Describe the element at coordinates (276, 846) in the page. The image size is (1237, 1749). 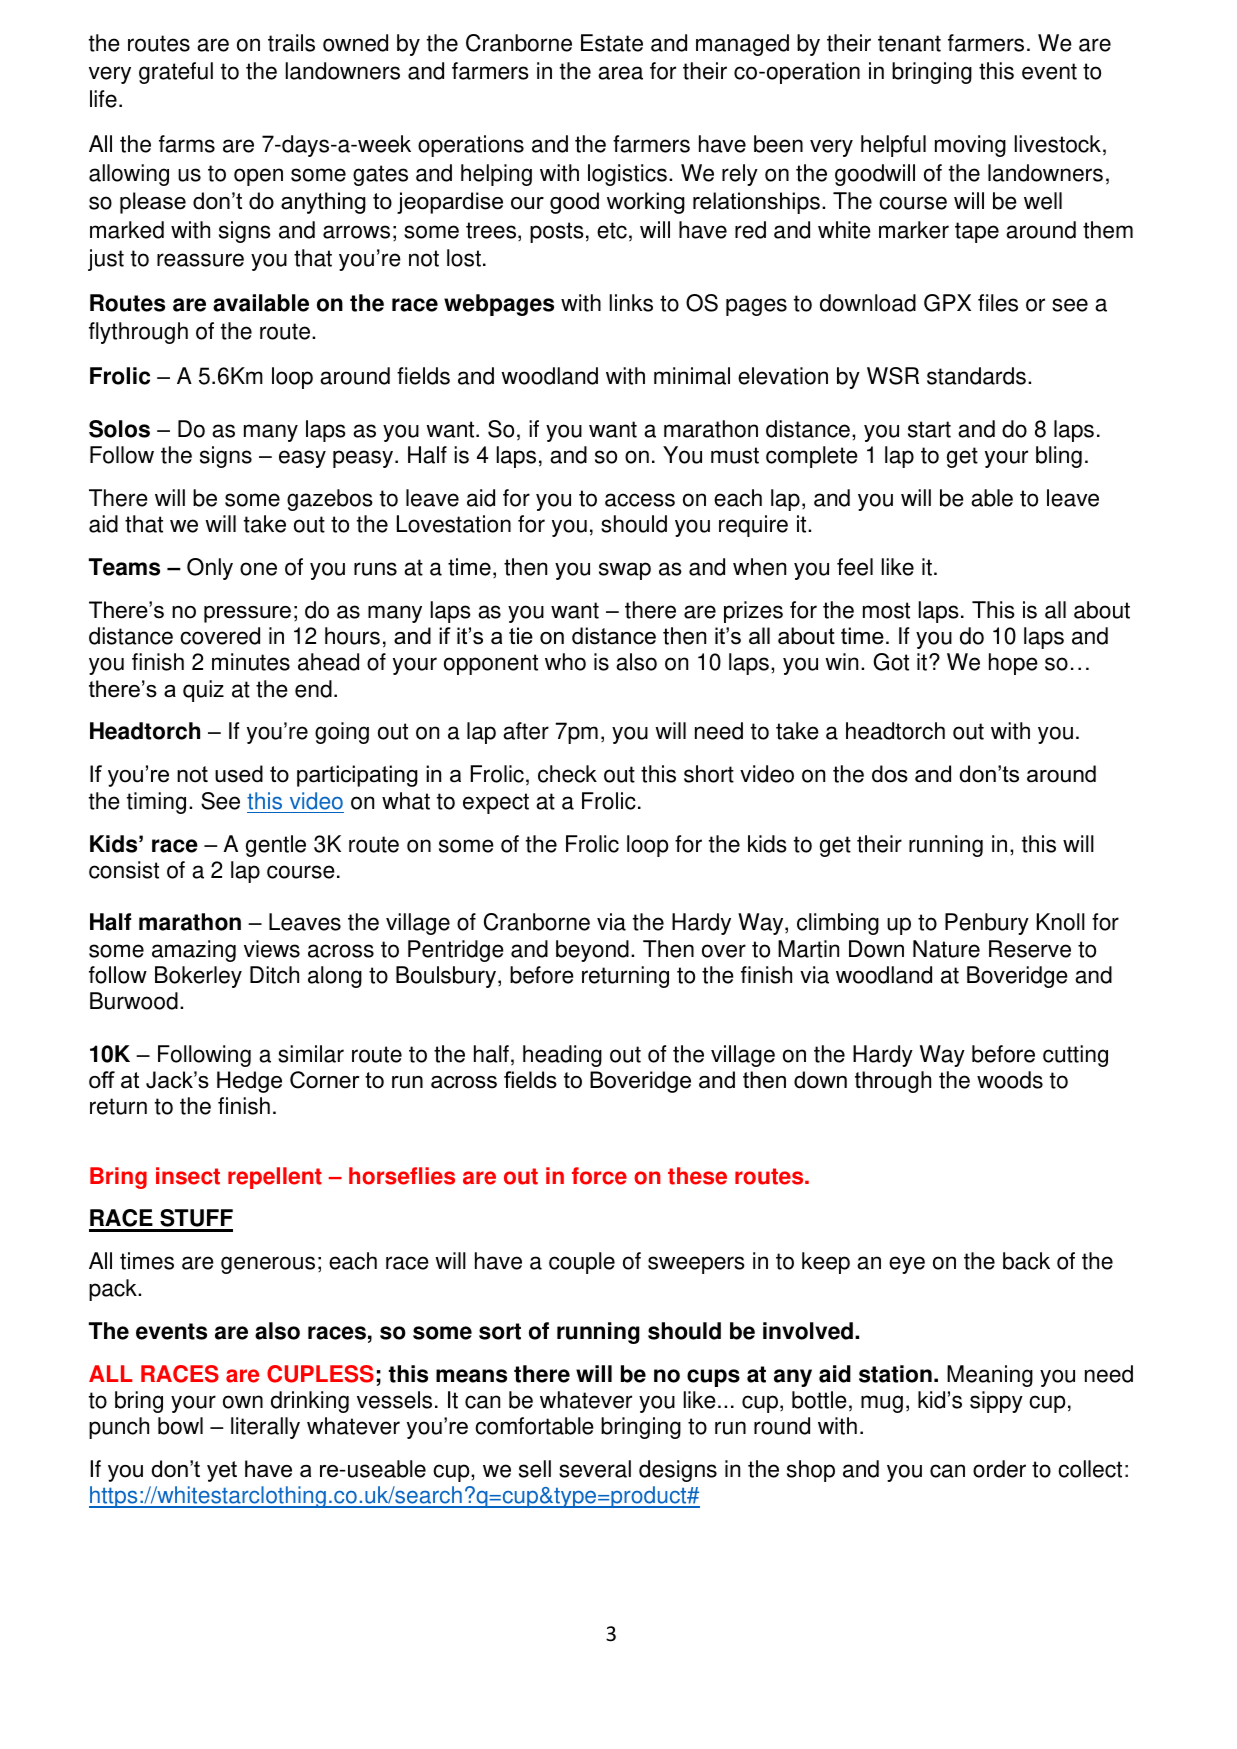
I see `gentle` at that location.
